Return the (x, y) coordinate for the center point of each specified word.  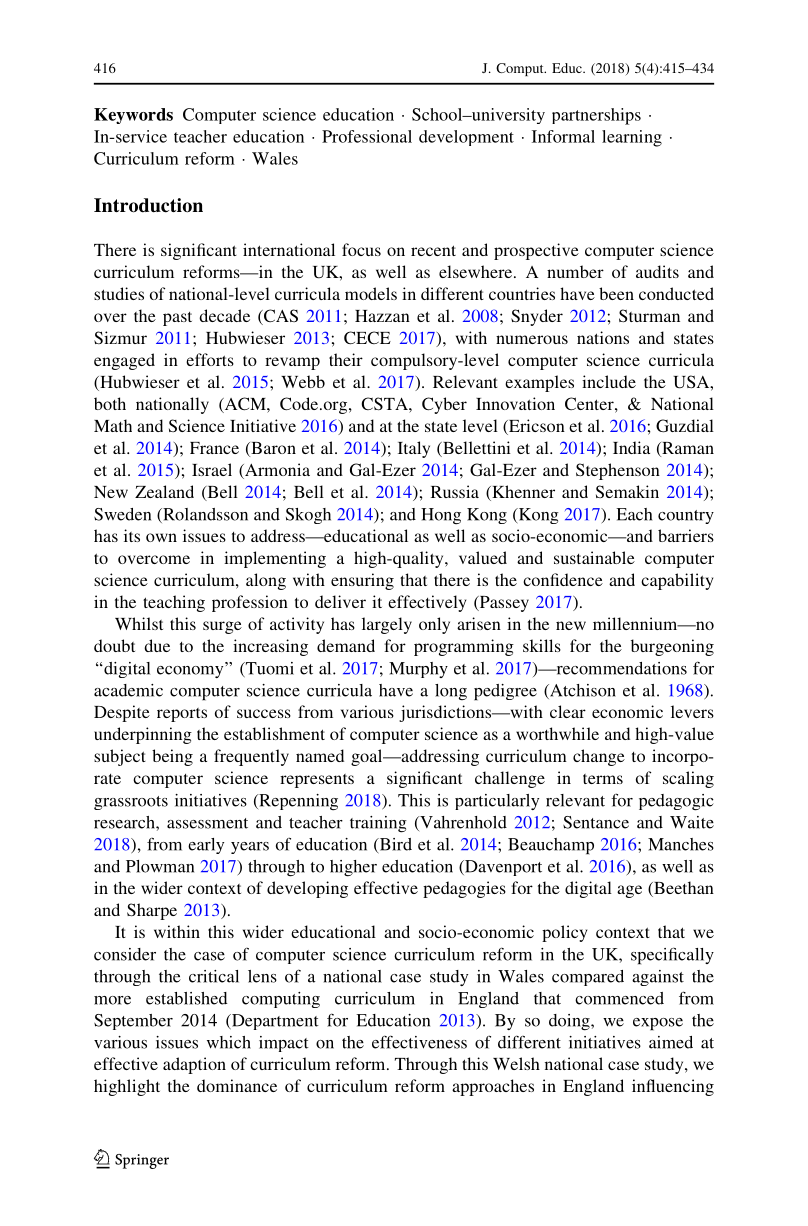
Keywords (133, 116)
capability (677, 581)
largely (387, 625)
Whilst (139, 623)
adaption (194, 1065)
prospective (536, 251)
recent (433, 250)
